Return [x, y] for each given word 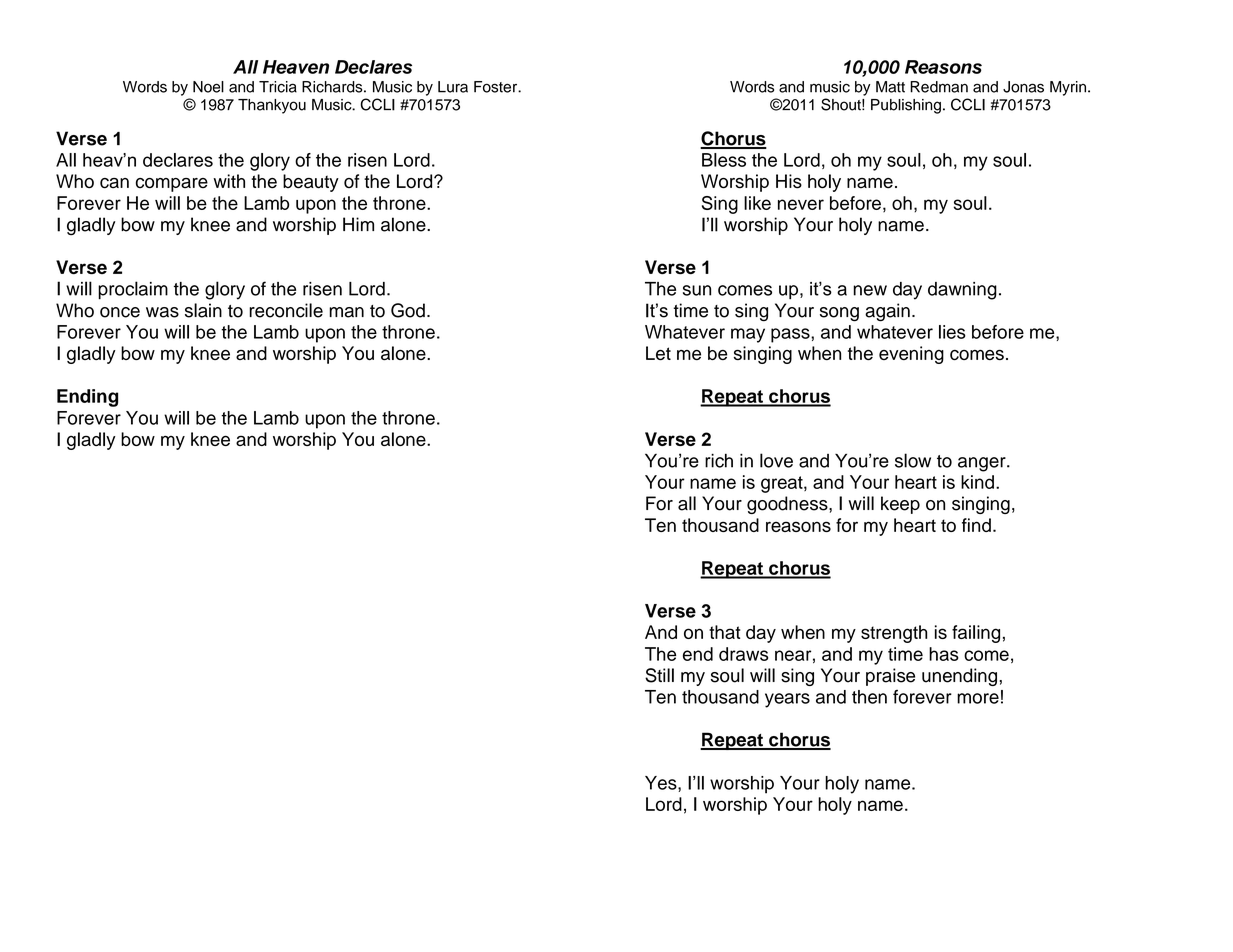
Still [659, 675]
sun [697, 290]
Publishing [906, 106]
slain [203, 310]
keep [900, 505]
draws [743, 654]
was [162, 312]
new [870, 290]
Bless [724, 160]
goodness [788, 505]
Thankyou [272, 106]
